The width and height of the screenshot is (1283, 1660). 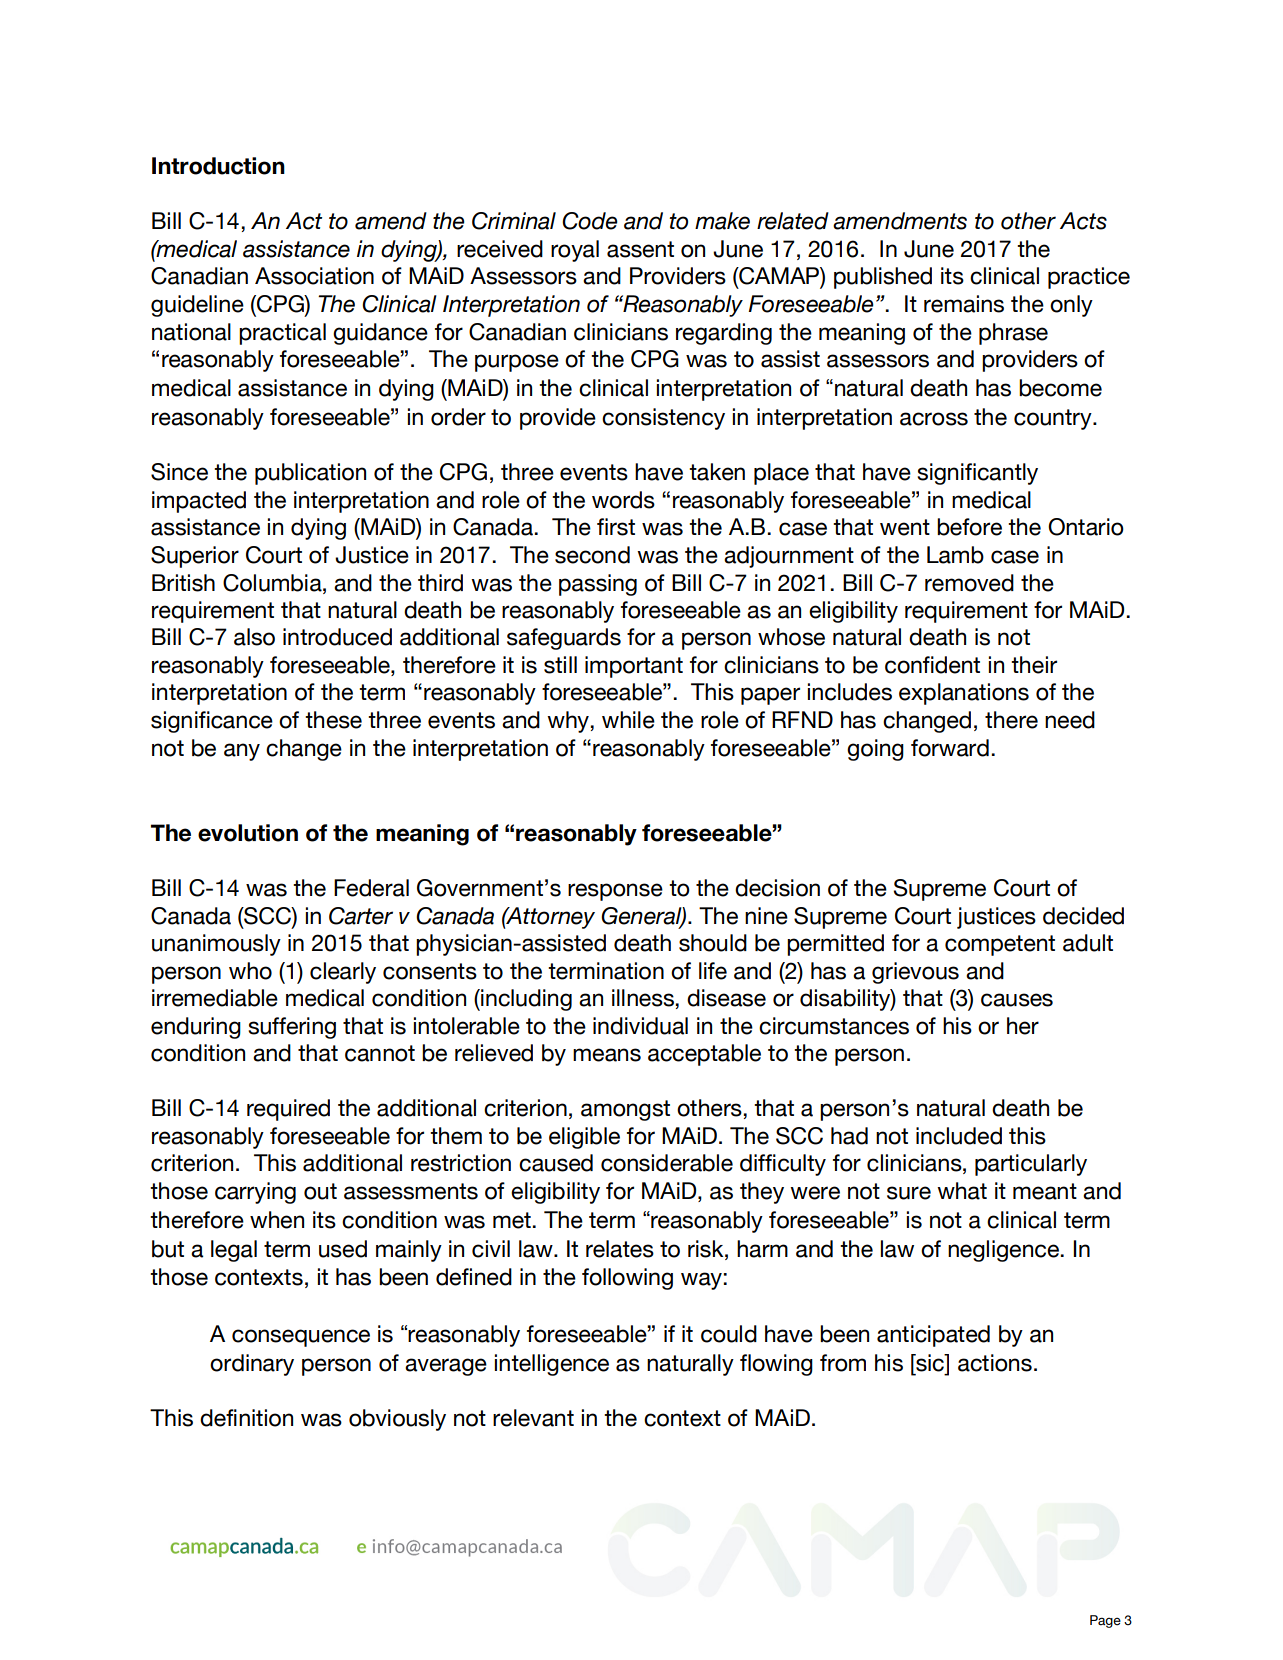 What do you see at coordinates (620, 1249) in the screenshot?
I see `relates` at bounding box center [620, 1249].
